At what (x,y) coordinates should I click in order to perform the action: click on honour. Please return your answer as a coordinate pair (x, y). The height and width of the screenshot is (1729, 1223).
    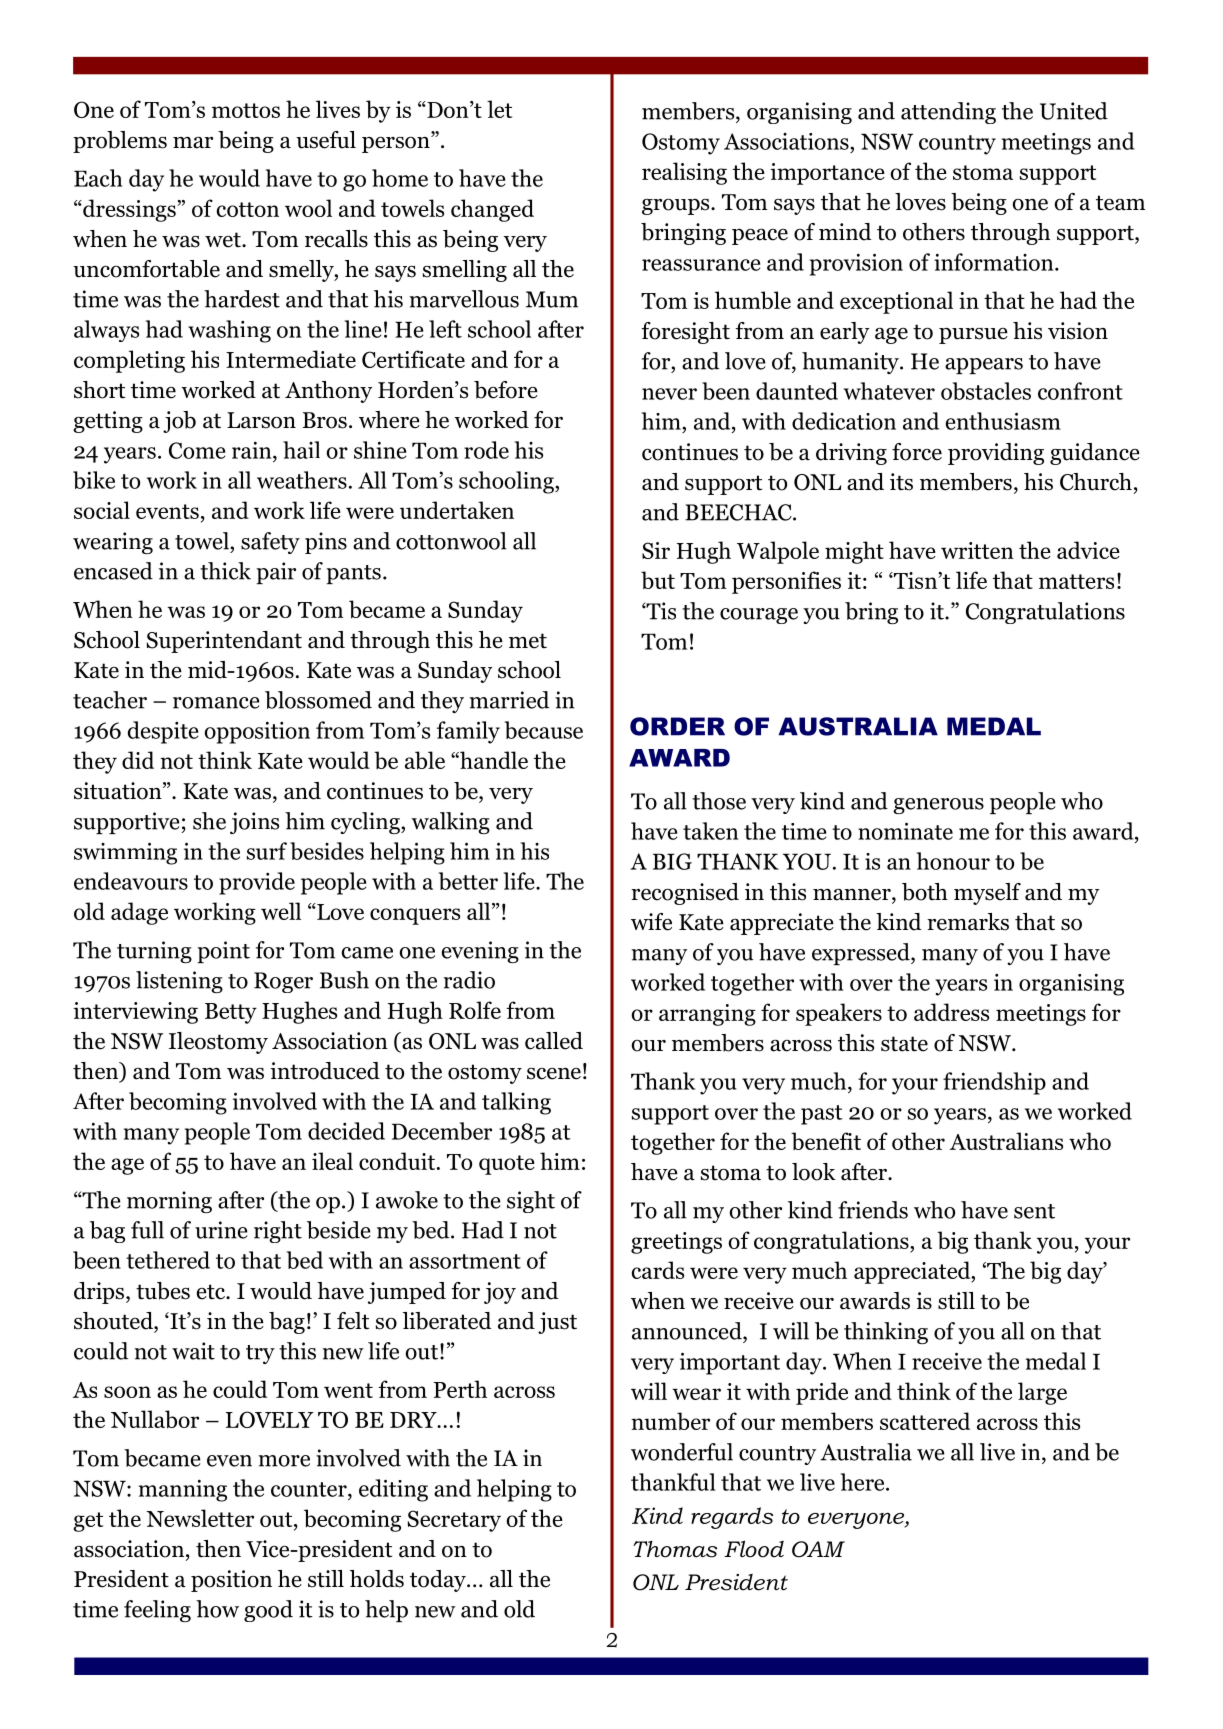
    Looking at the image, I should click on (953, 861).
